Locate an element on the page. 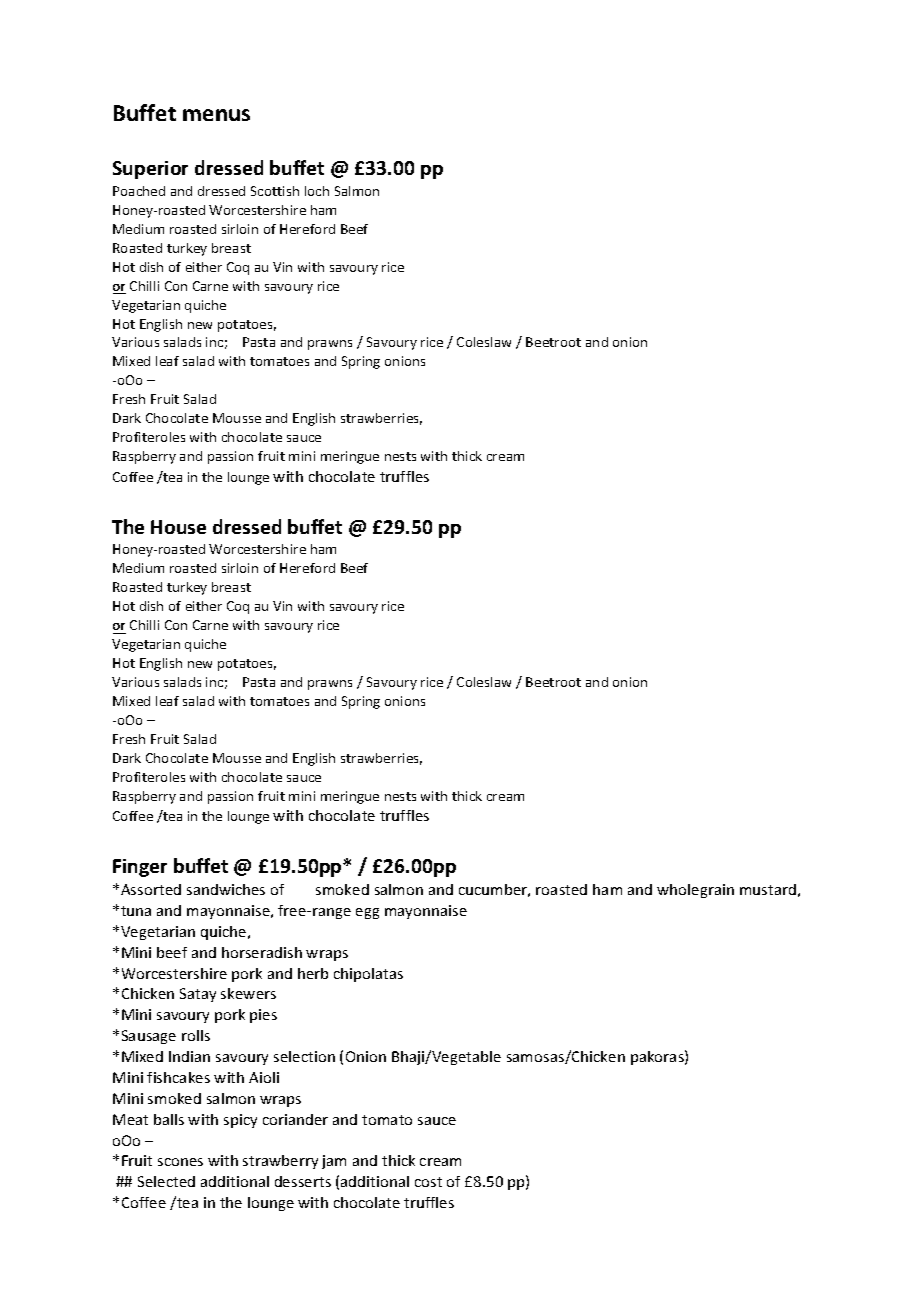 This image has height=1308, width=924. House is located at coordinates (178, 527).
